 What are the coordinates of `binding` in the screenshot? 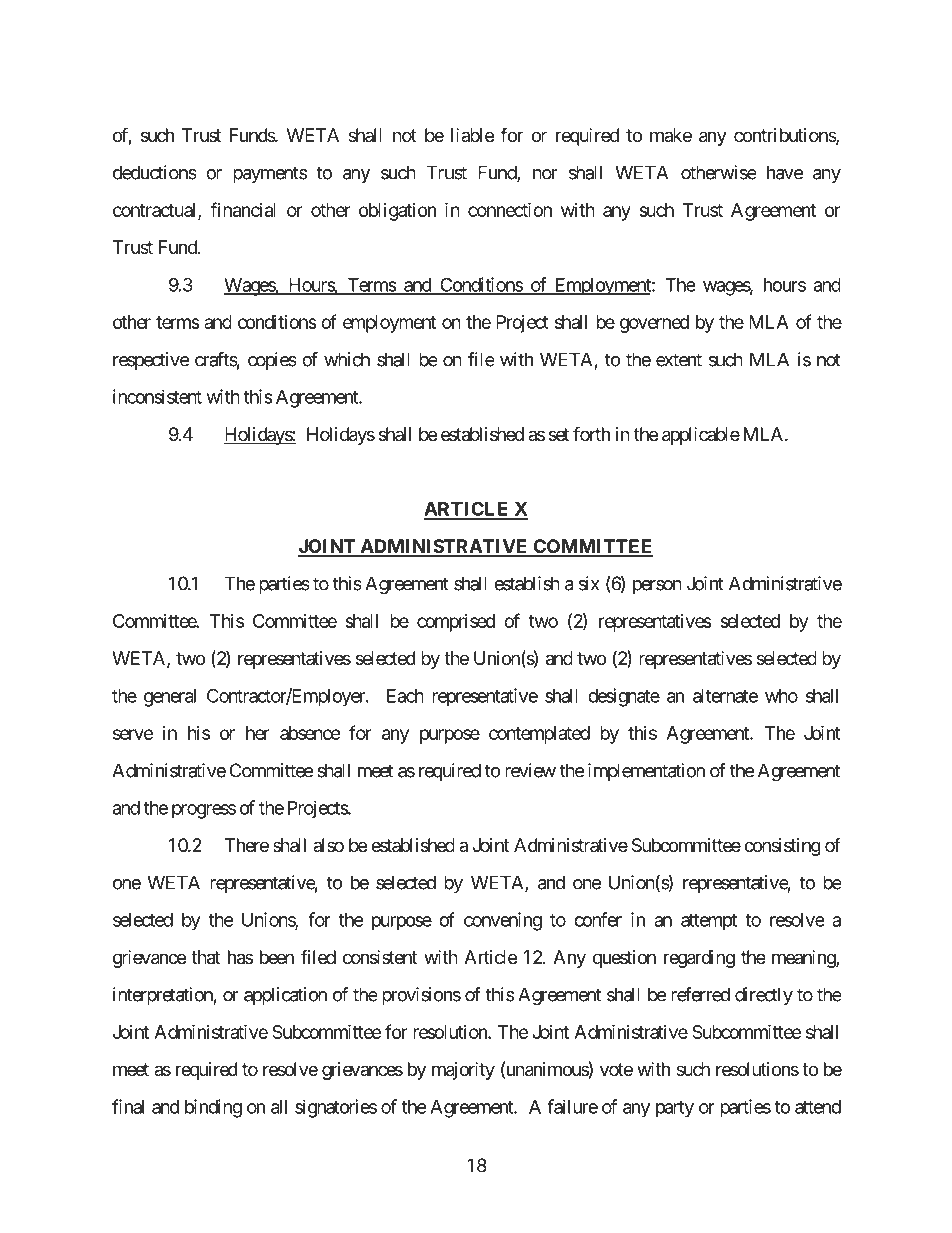 It's located at (213, 1108).
